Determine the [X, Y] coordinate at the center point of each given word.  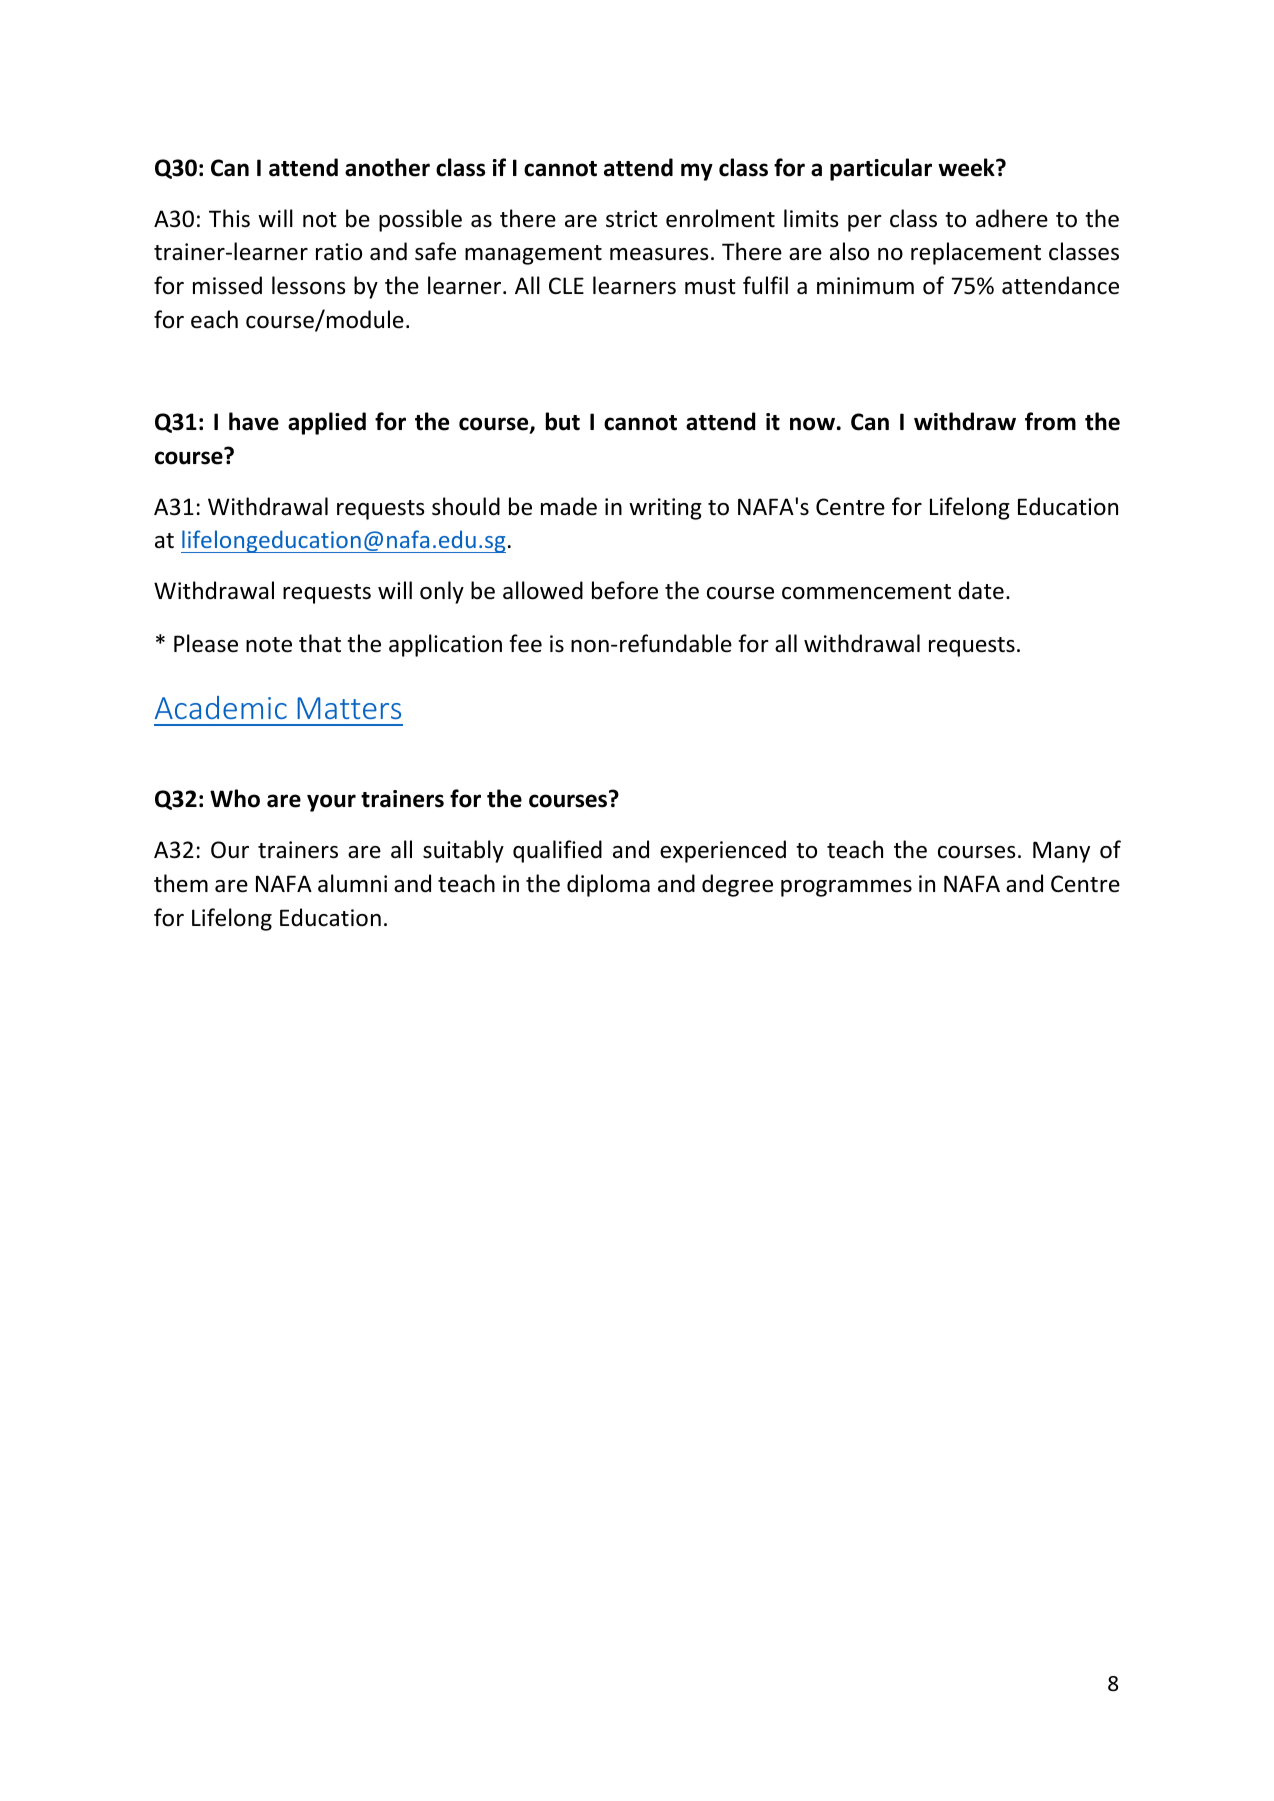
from [1050, 421]
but [563, 421]
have [254, 421]
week [967, 167]
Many [1061, 852]
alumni [352, 883]
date [981, 590]
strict [632, 219]
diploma [608, 885]
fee [525, 643]
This [229, 218]
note [269, 645]
